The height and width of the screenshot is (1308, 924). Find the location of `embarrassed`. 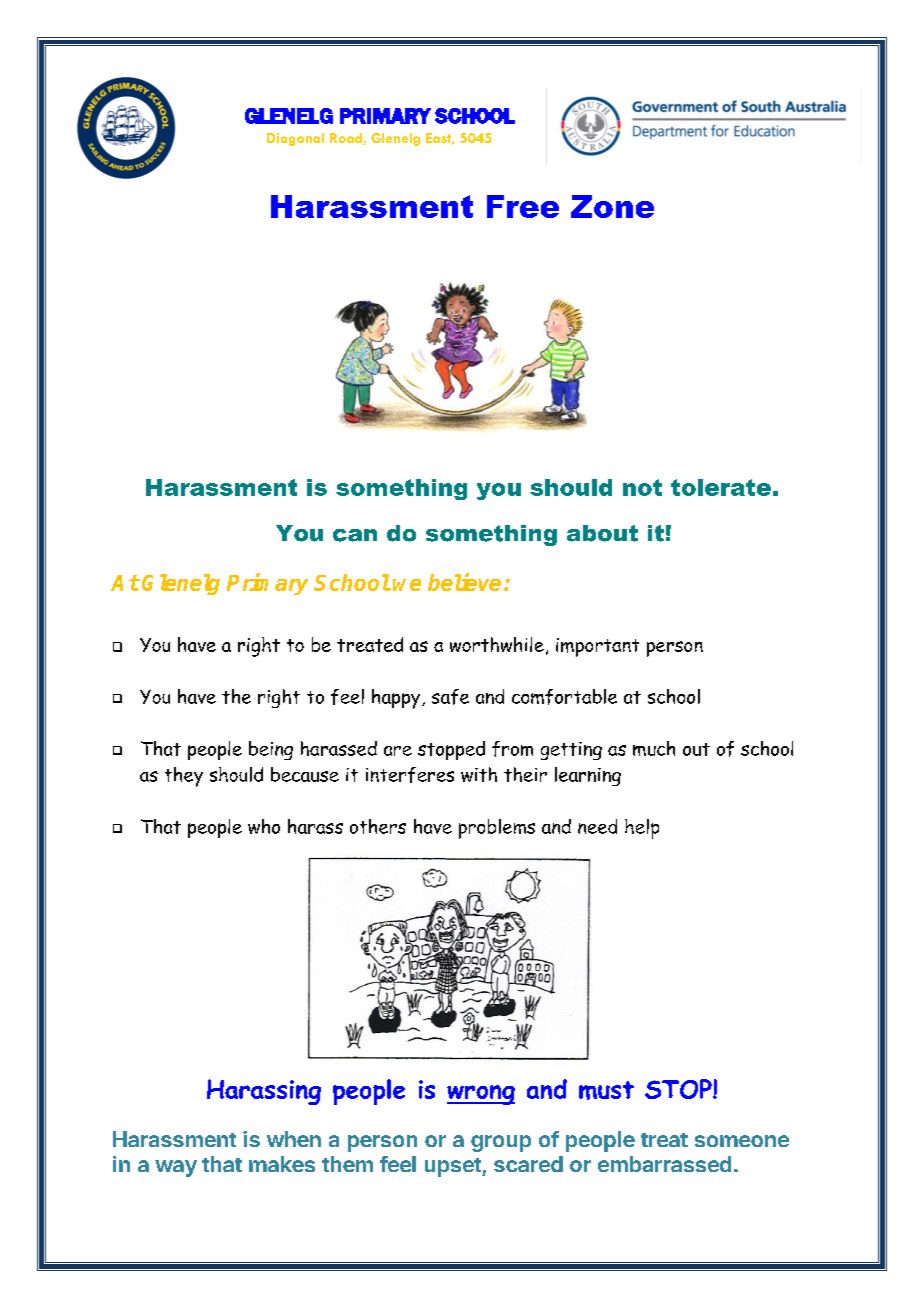

embarrassed is located at coordinates (664, 1164).
